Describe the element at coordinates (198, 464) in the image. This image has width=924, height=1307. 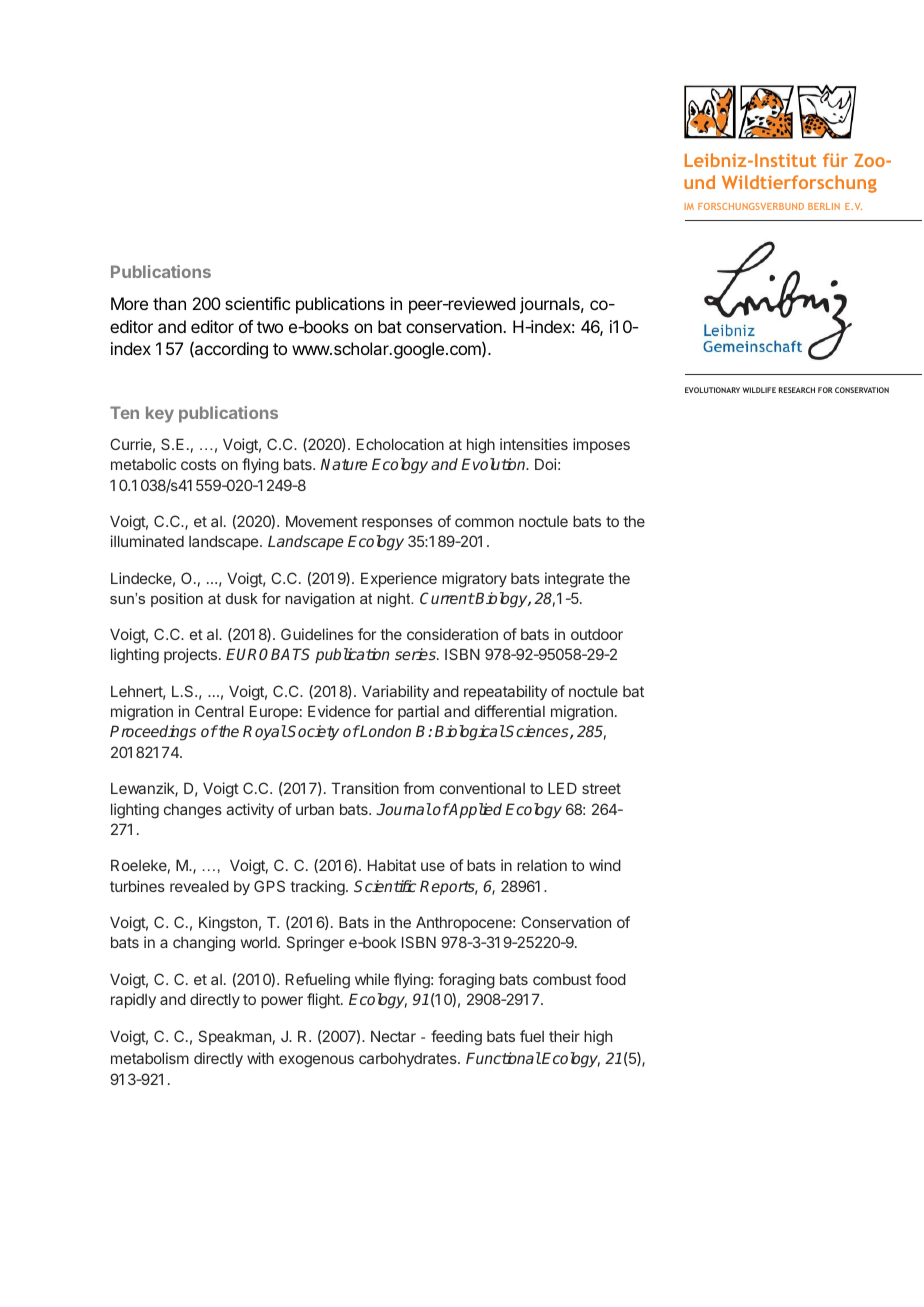
I see `costs` at that location.
